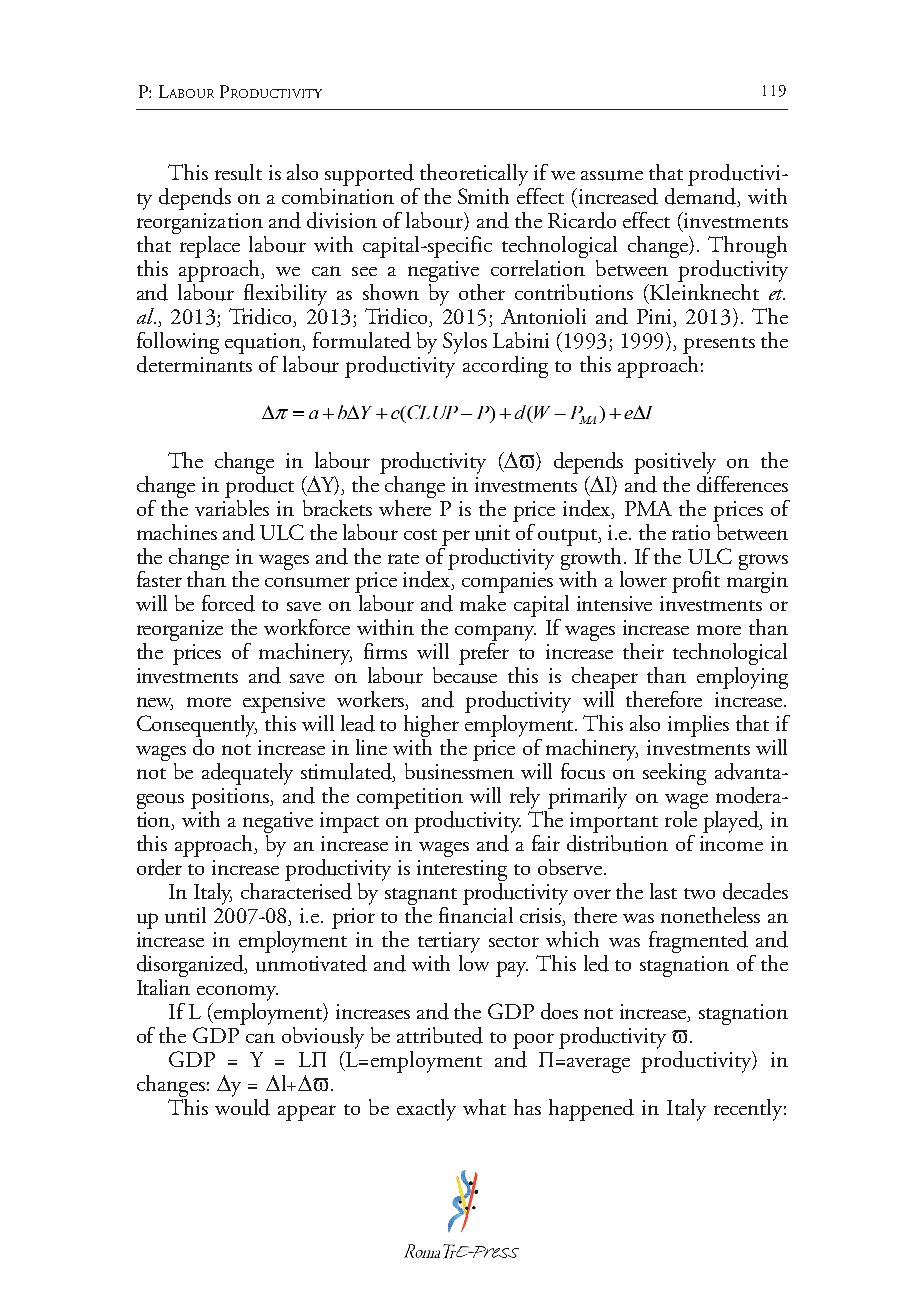  Describe the element at coordinates (505, 367) in the document. I see `according` at that location.
